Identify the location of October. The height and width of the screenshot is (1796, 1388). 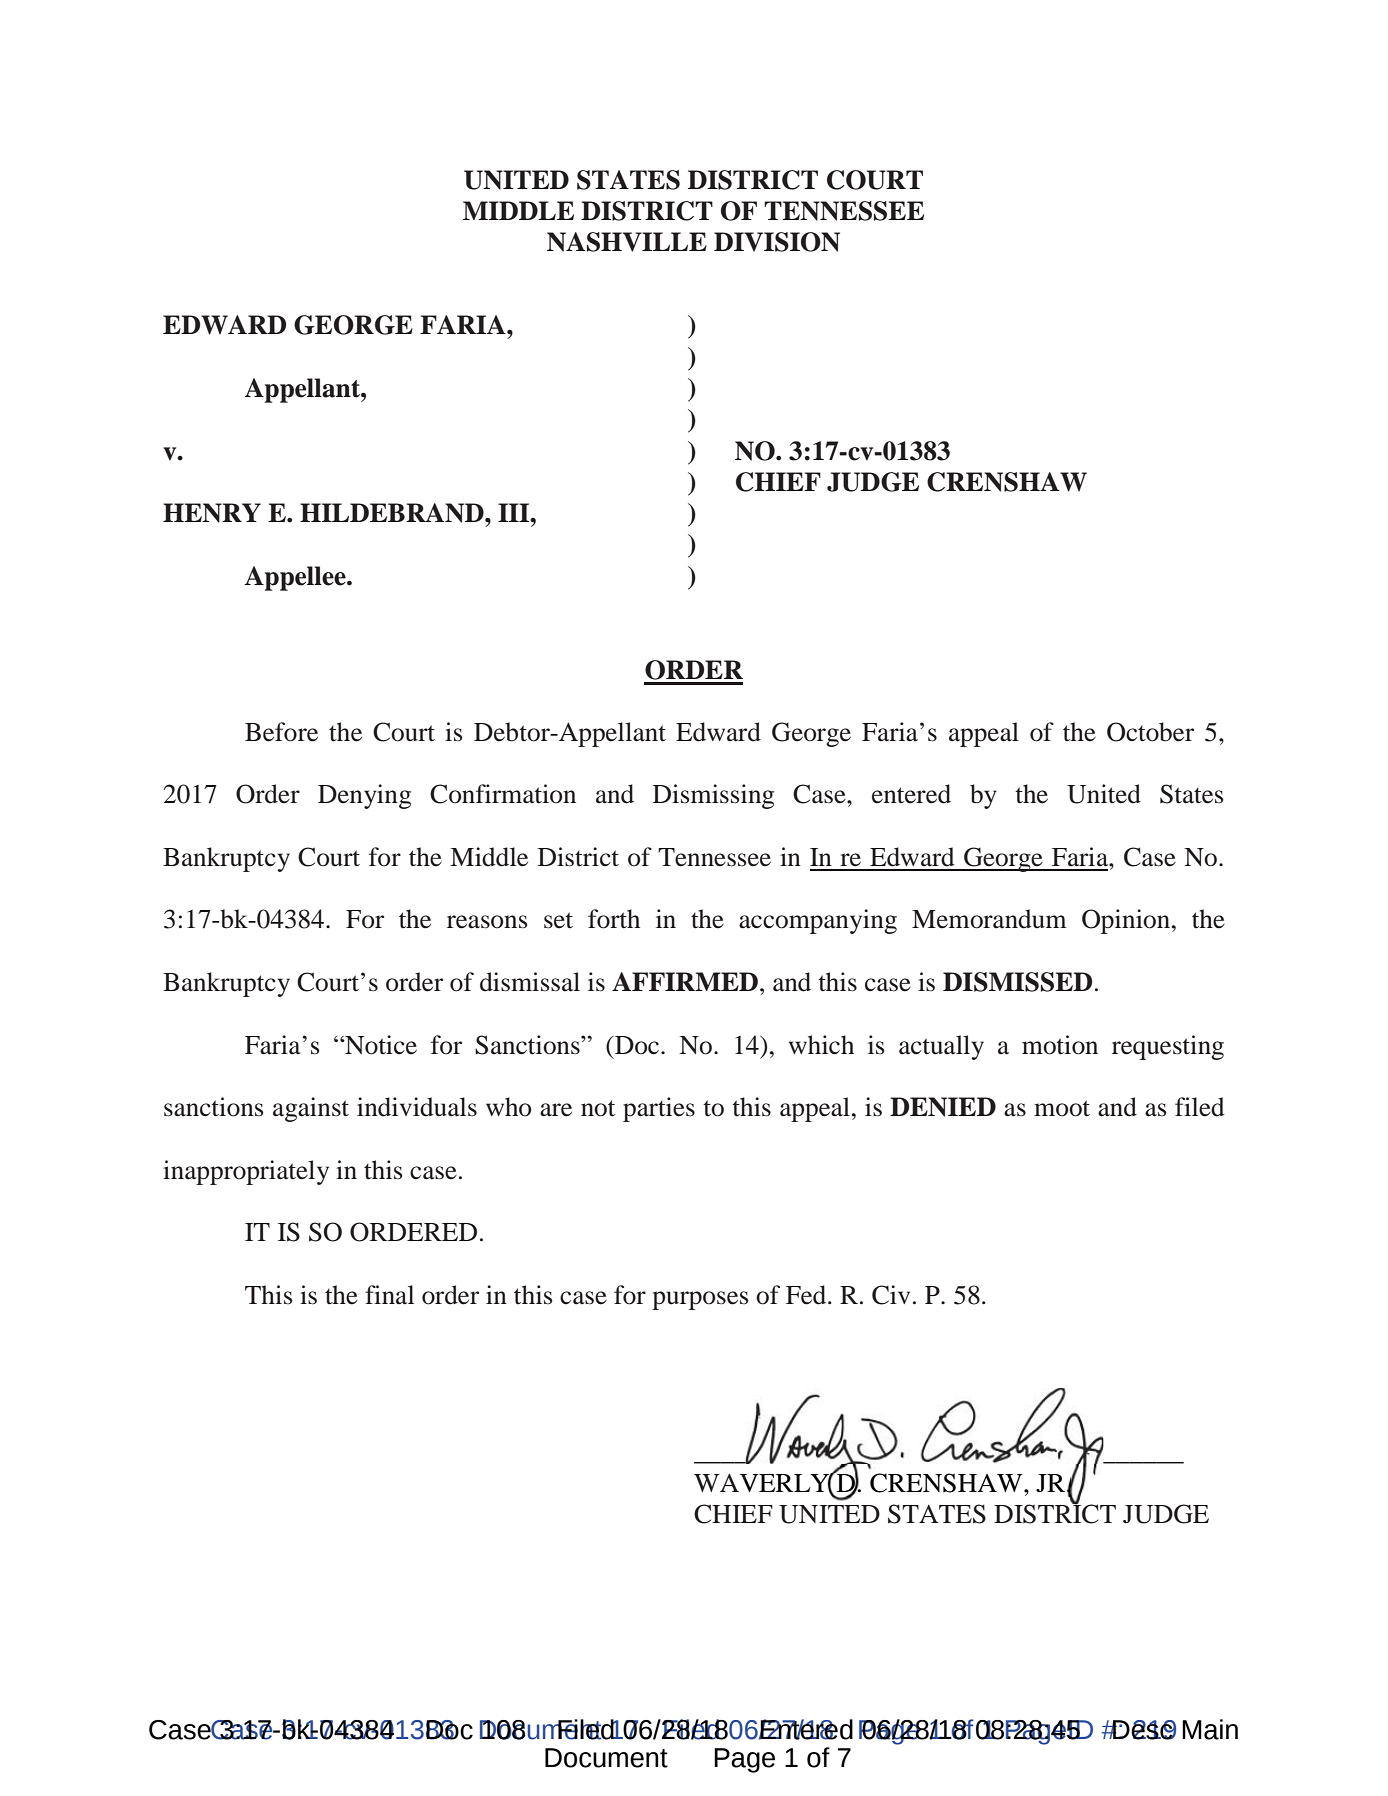
(1150, 732).
